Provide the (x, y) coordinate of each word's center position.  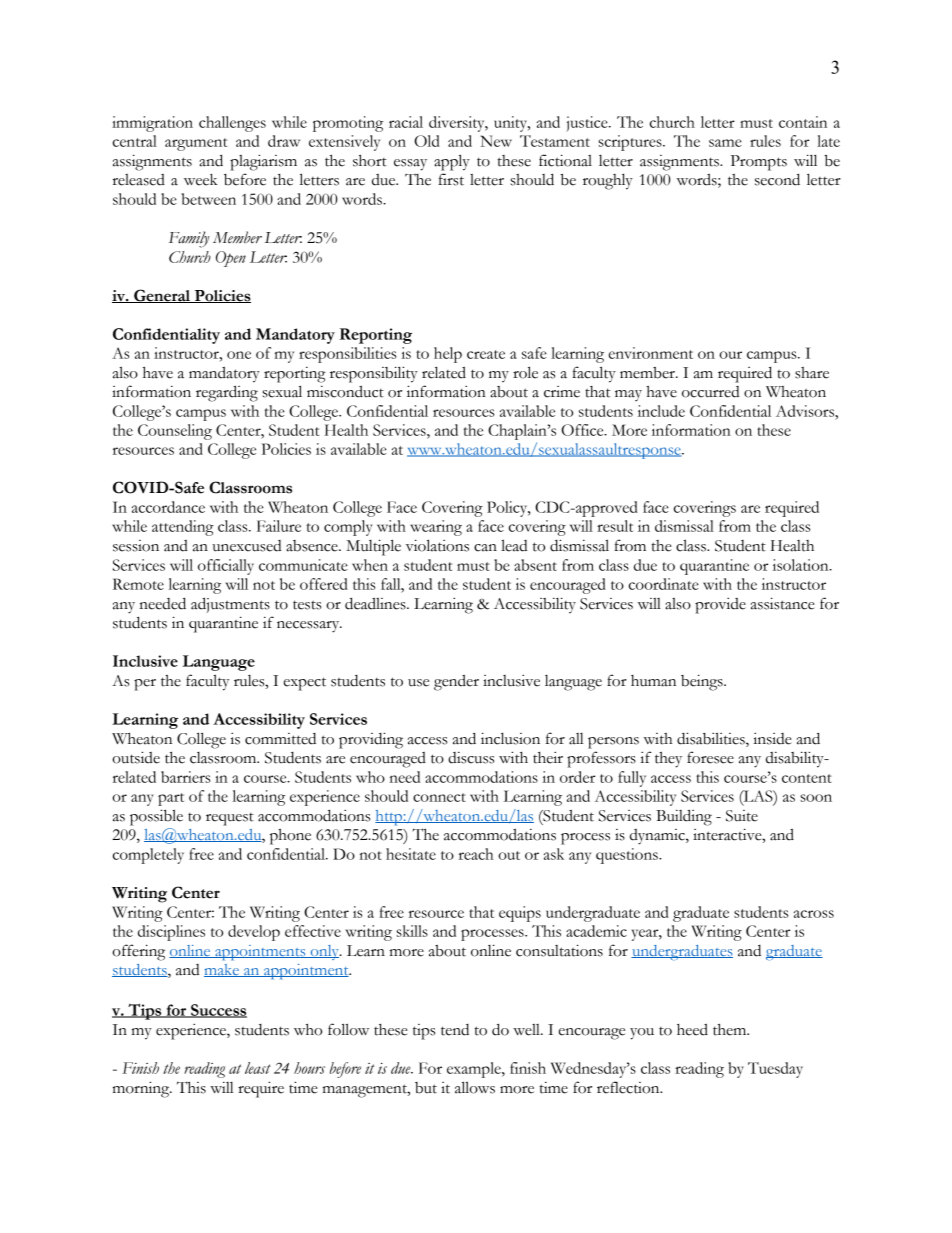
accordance (168, 507)
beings (703, 682)
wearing (436, 528)
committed (280, 739)
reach (476, 854)
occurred (710, 392)
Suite (742, 816)
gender (456, 682)
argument (196, 144)
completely (148, 856)
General (162, 296)
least (258, 1068)
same (725, 143)
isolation (802, 565)
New (496, 141)
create (486, 354)
